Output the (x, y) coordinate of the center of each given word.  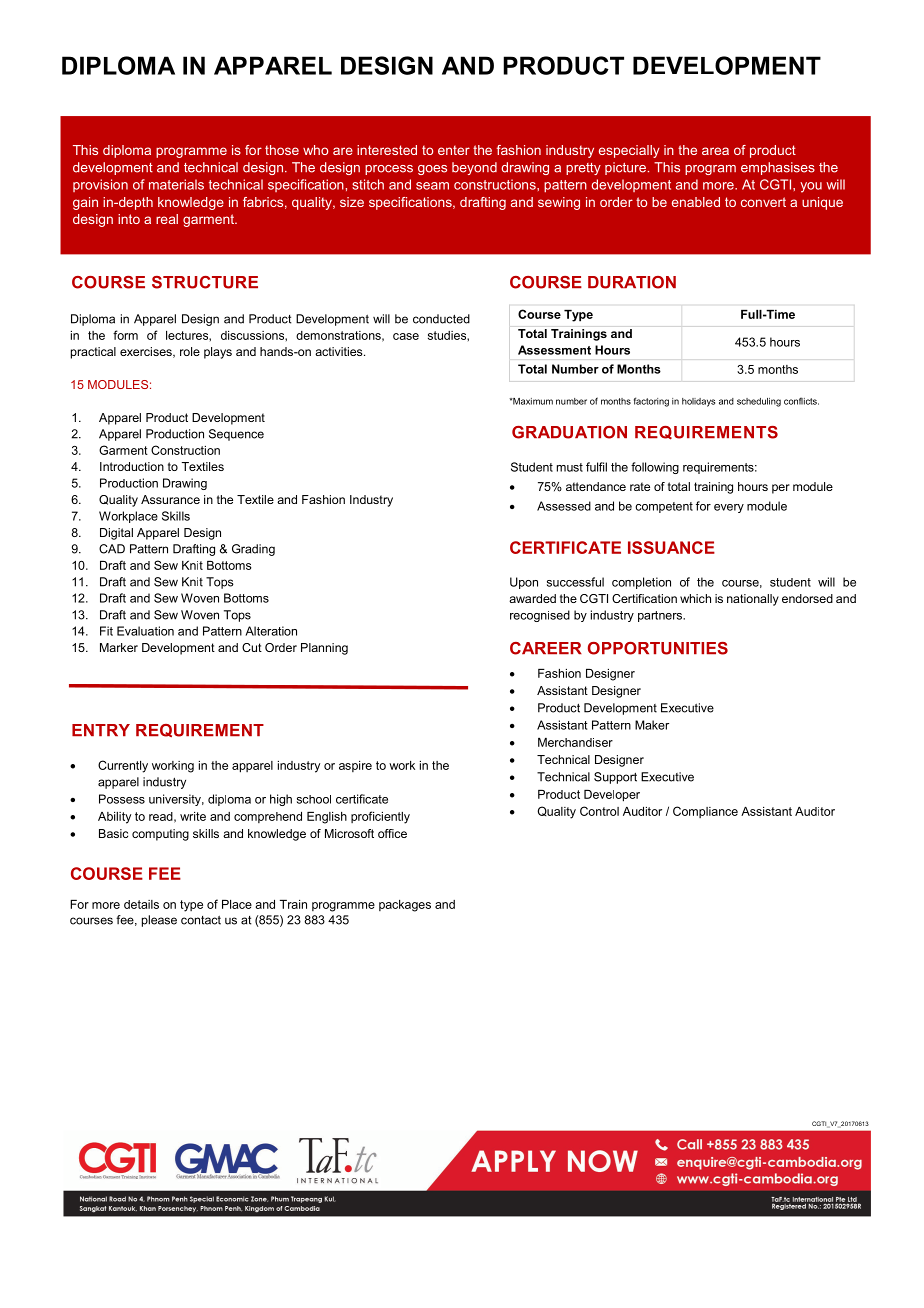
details (141, 904)
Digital (116, 534)
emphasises (778, 168)
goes (432, 170)
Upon (524, 583)
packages (405, 906)
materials (176, 184)
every (729, 508)
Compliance (705, 812)
